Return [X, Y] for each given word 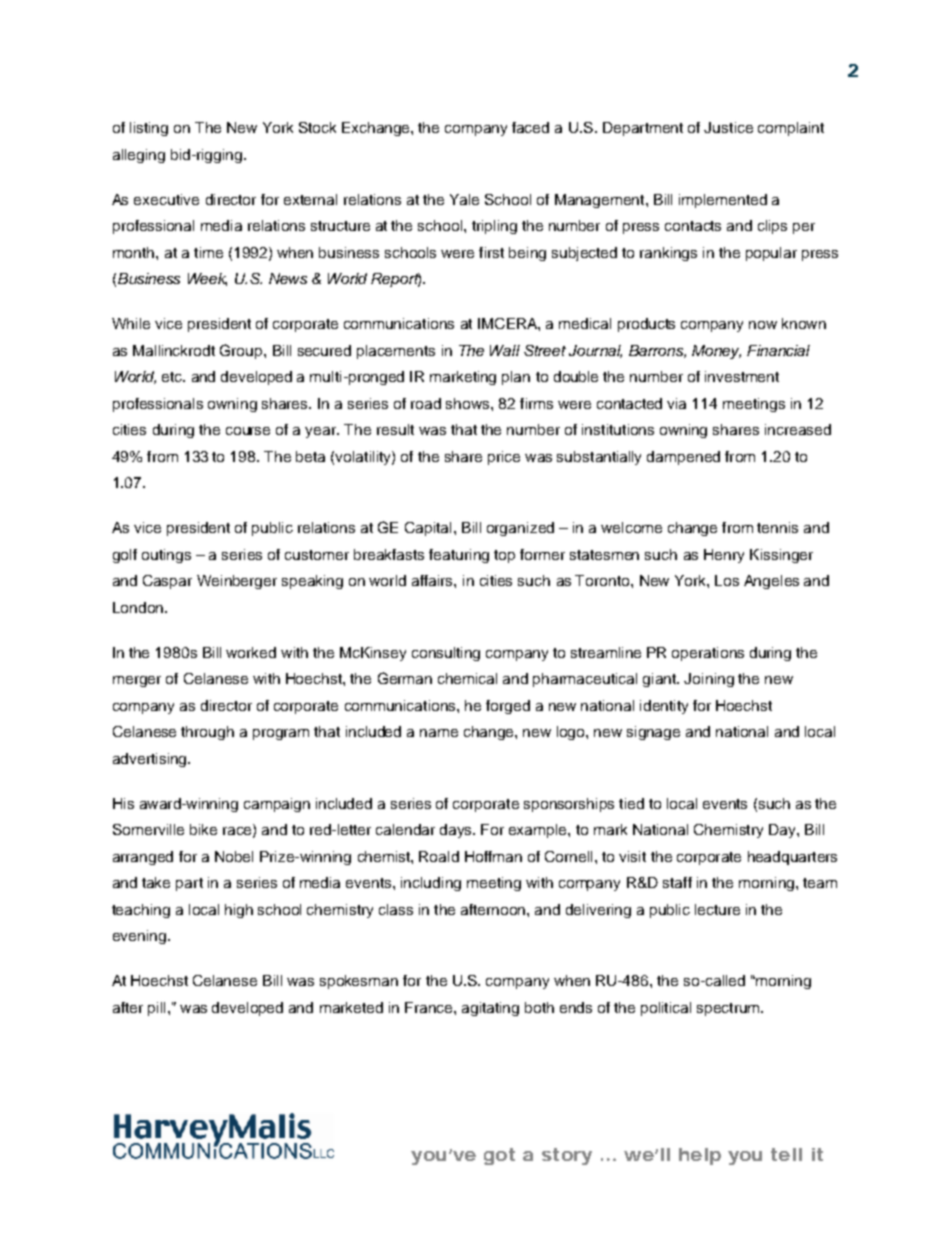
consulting [446, 654]
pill [156, 1009]
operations [708, 654]
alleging [139, 156]
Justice [728, 127]
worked [251, 652]
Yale [464, 199]
